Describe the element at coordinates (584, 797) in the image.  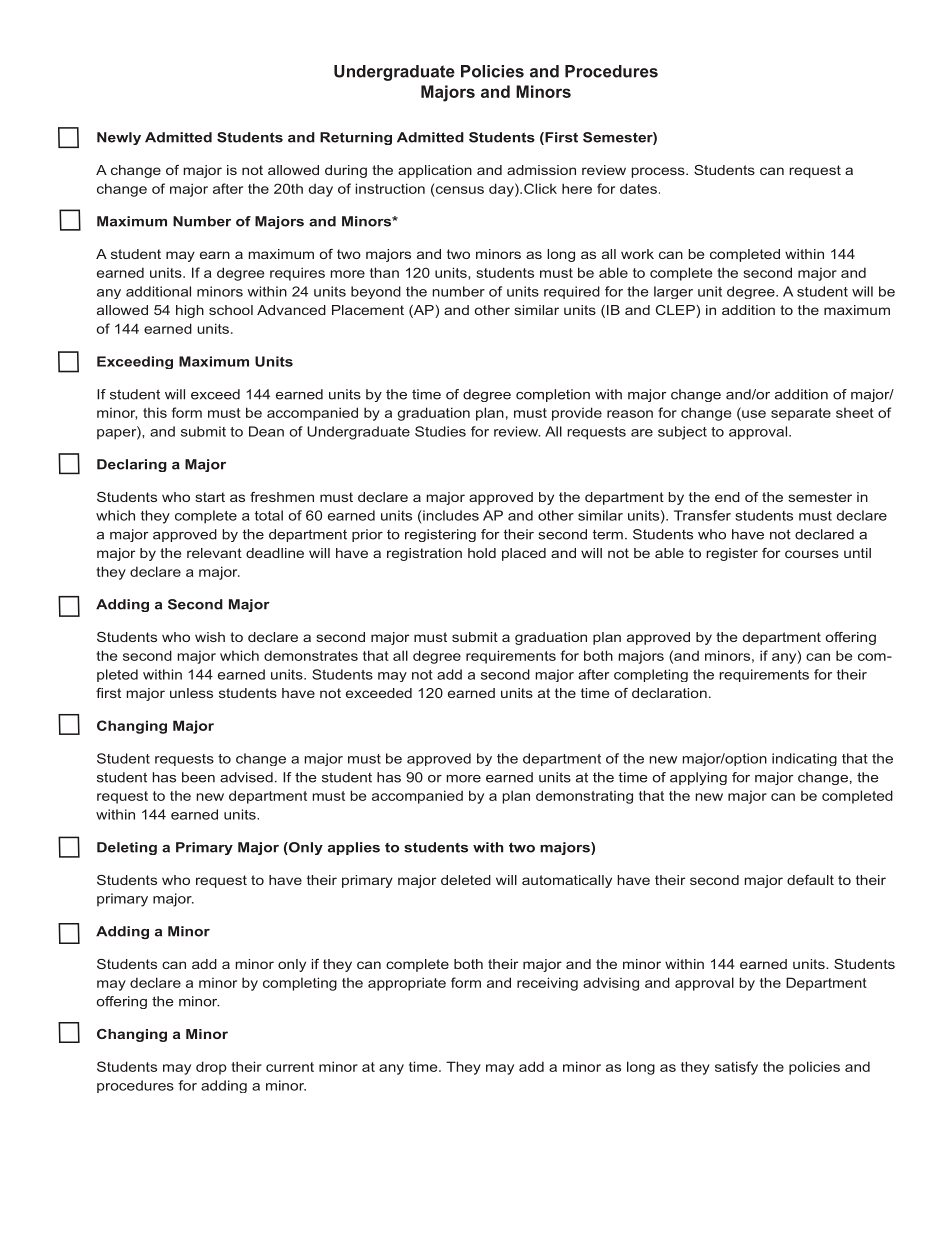
I see `demonstrating` at that location.
